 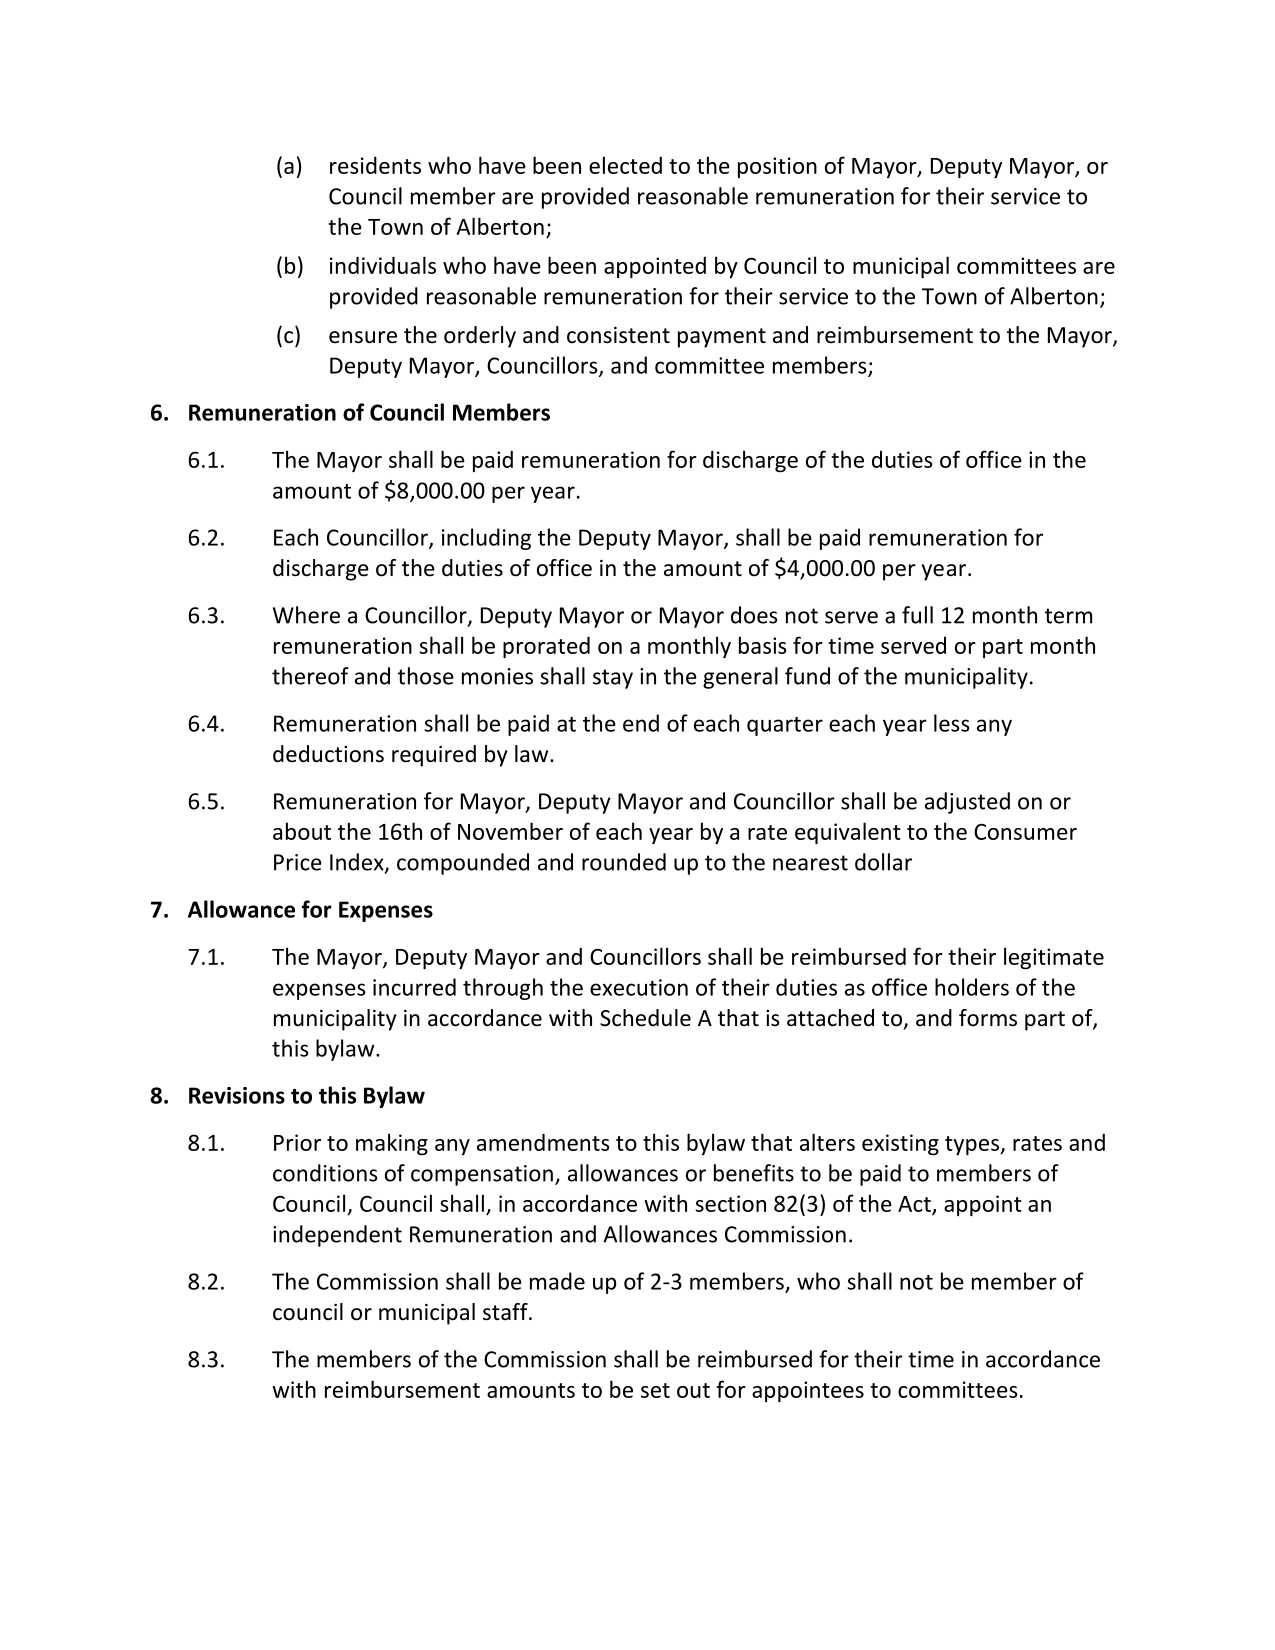 I want to click on position, so click(x=777, y=167).
